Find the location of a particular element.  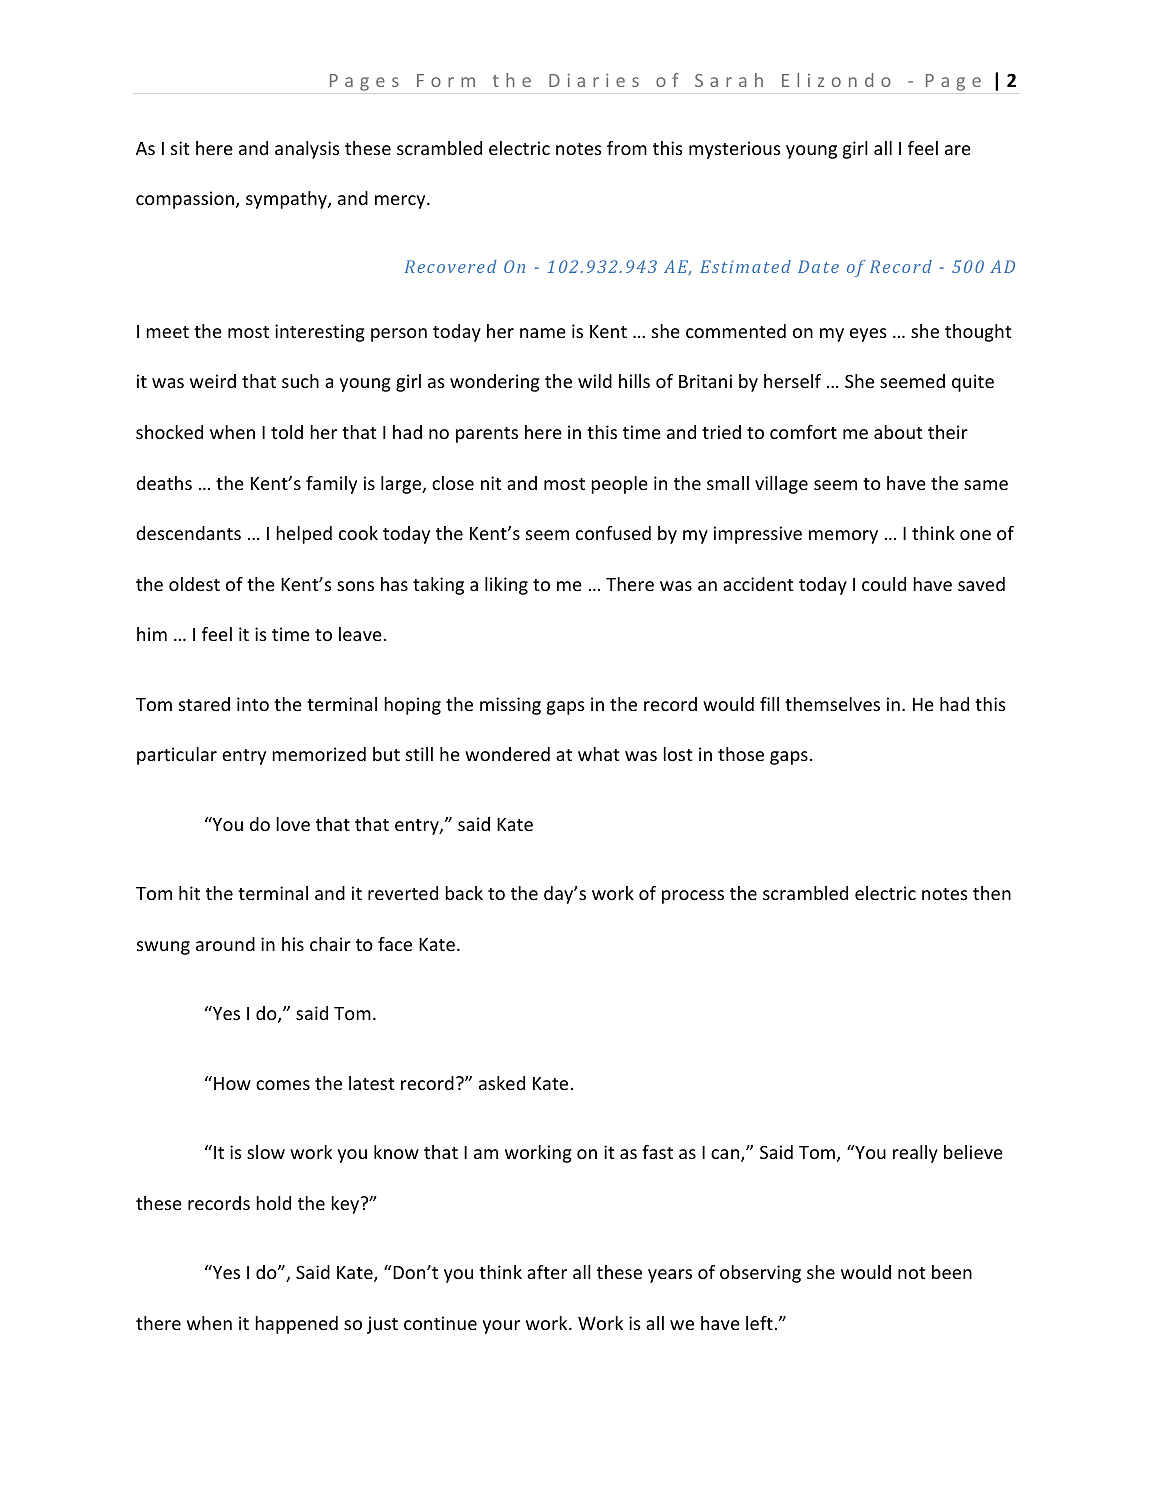

mysterious is located at coordinates (735, 150).
